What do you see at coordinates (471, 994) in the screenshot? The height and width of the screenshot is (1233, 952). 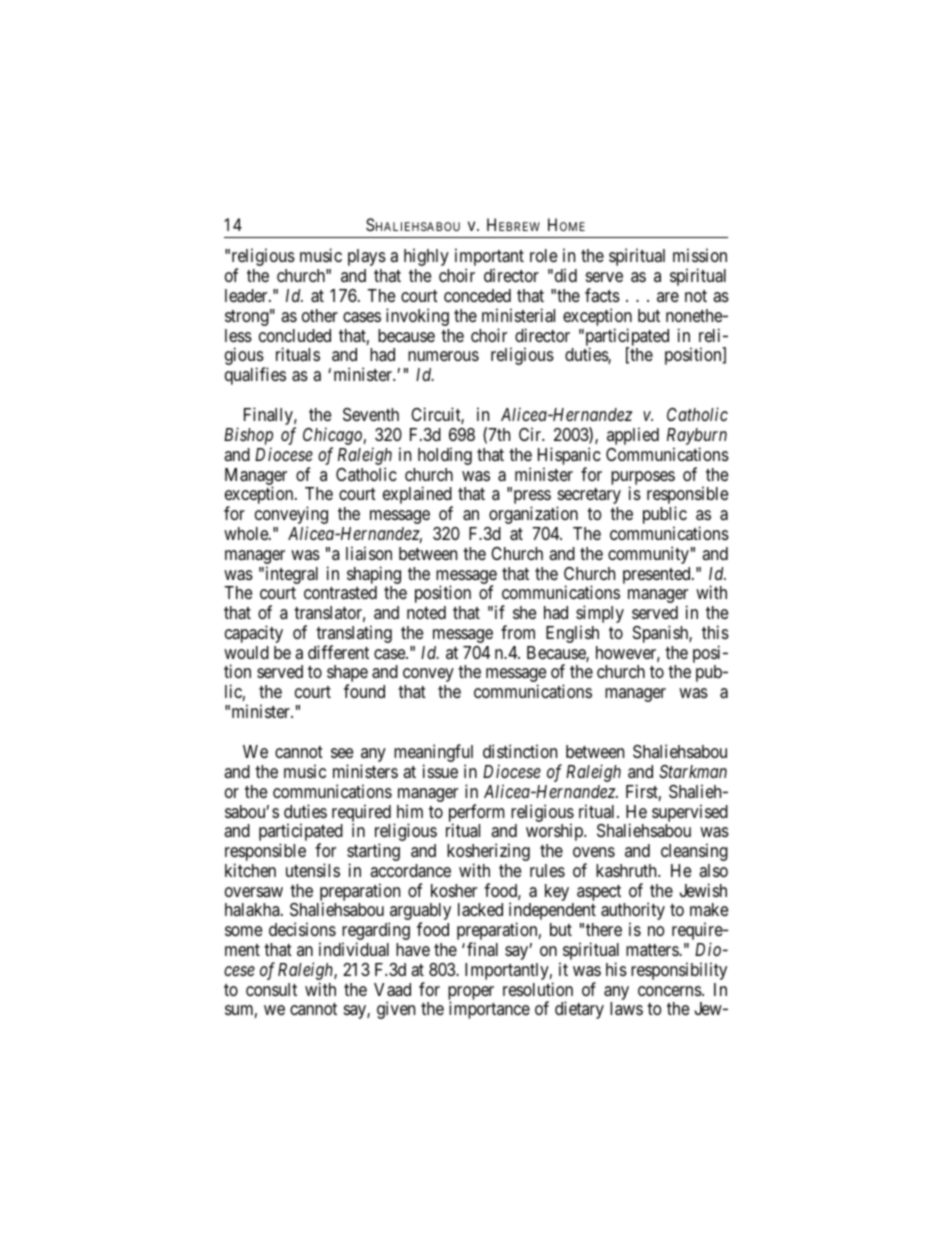 I see `proper` at bounding box center [471, 994].
